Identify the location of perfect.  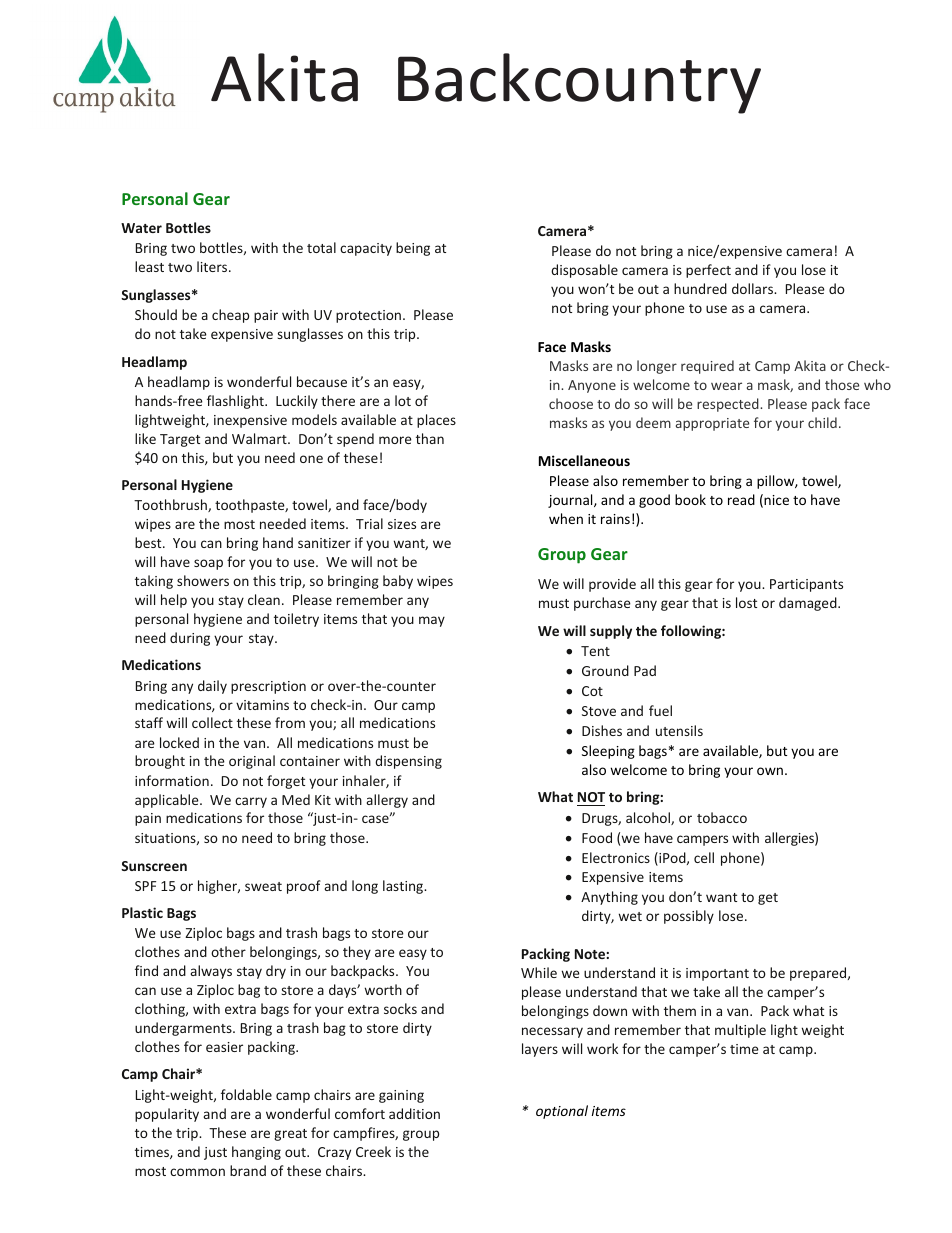
(708, 271).
